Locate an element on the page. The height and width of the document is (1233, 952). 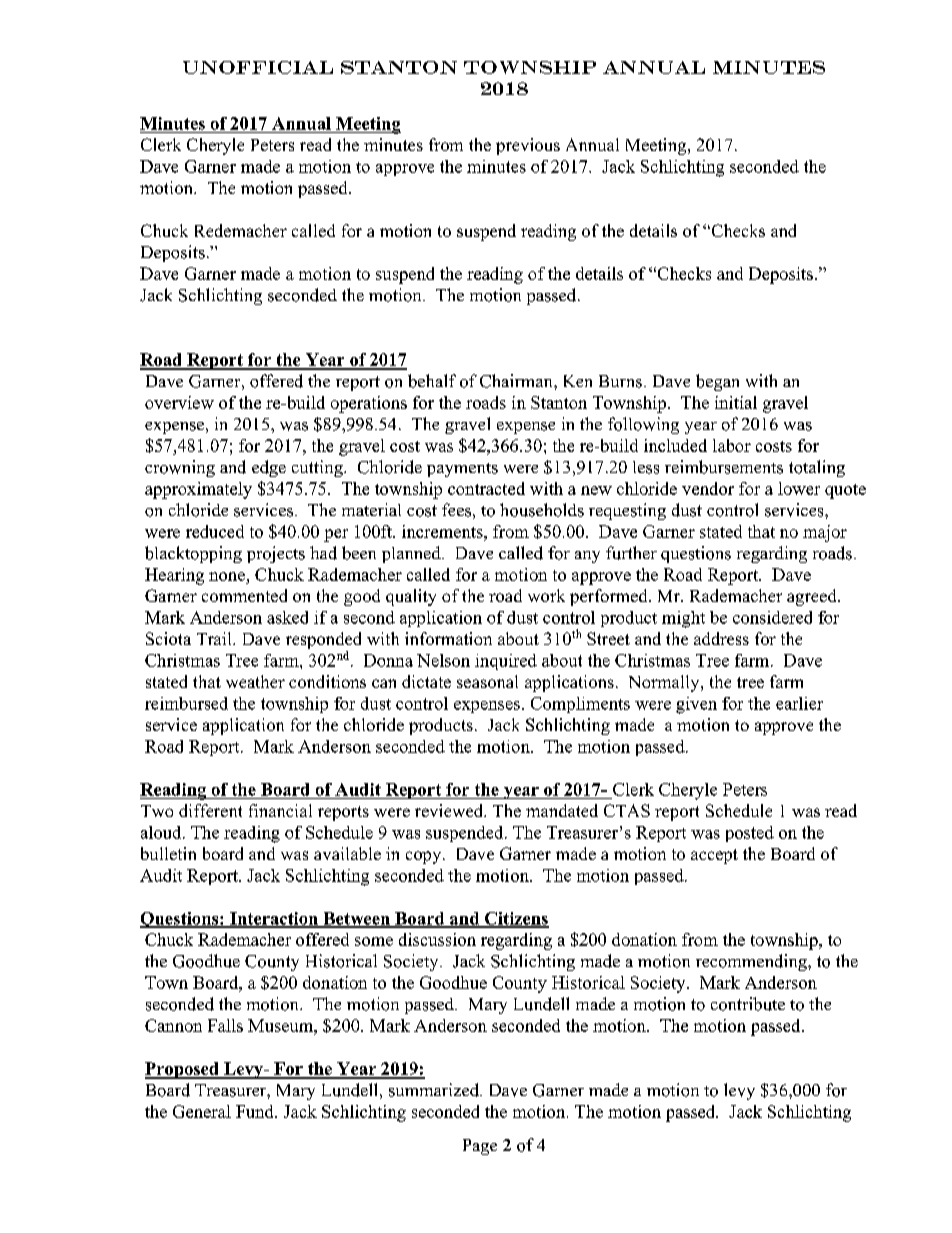
contribute is located at coordinates (748, 1004).
